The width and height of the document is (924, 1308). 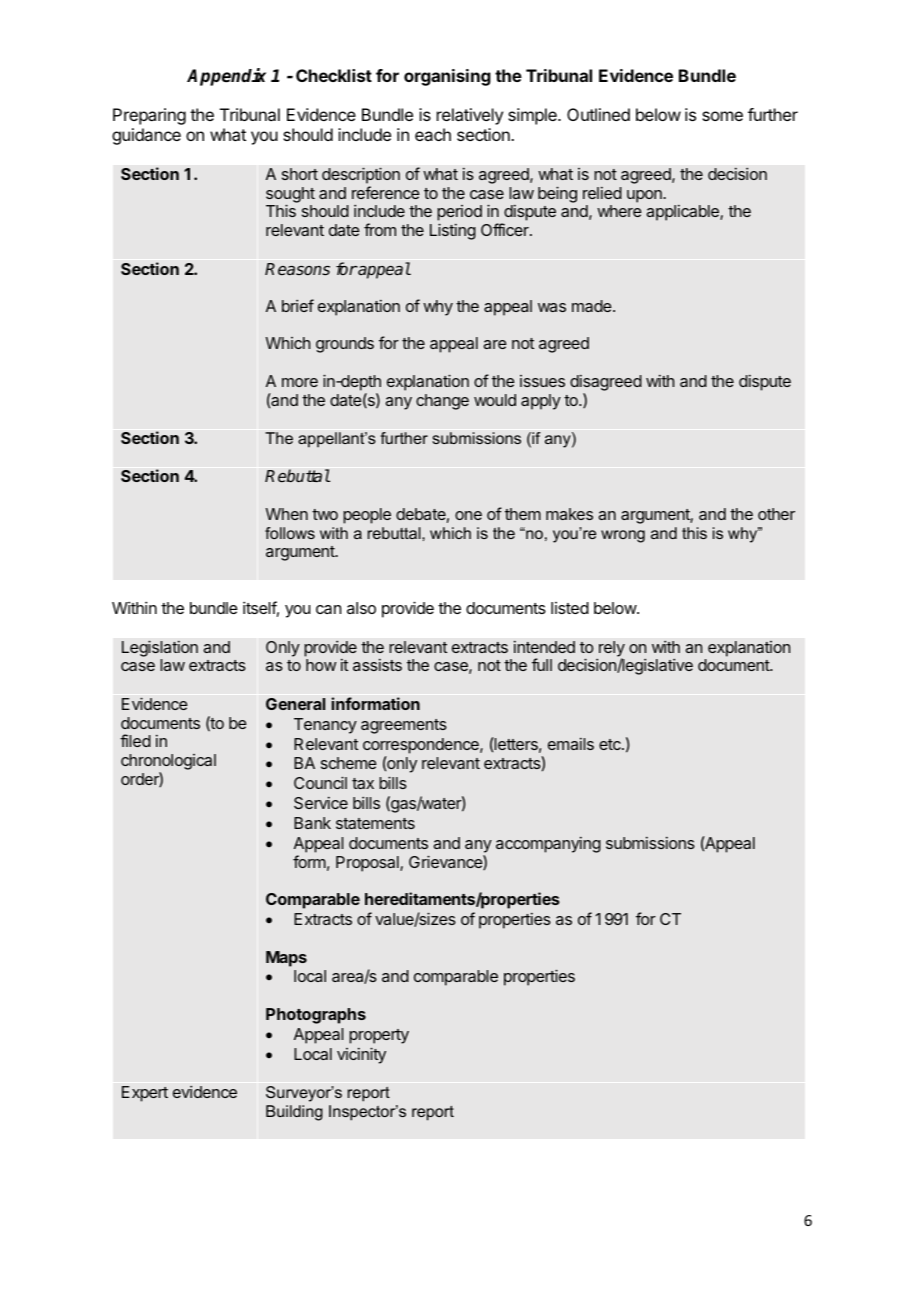 What do you see at coordinates (404, 726) in the document?
I see `agreements` at bounding box center [404, 726].
